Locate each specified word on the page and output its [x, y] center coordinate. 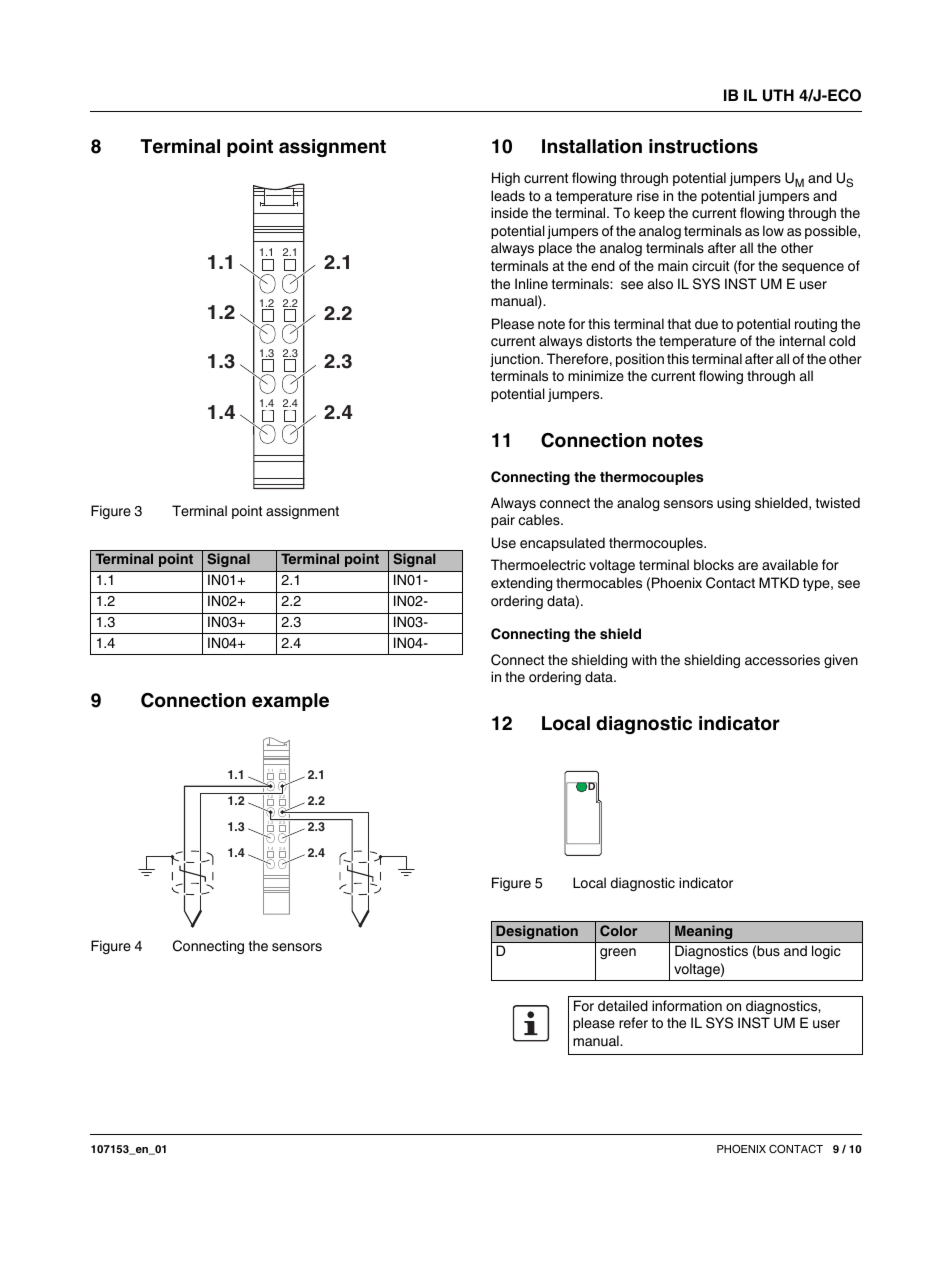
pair [503, 521]
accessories [782, 660]
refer [633, 1022]
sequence [813, 268]
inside [509, 213]
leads [508, 196]
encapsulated [562, 544]
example [290, 702]
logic [826, 952]
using [733, 504]
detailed [623, 1005]
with [644, 659]
